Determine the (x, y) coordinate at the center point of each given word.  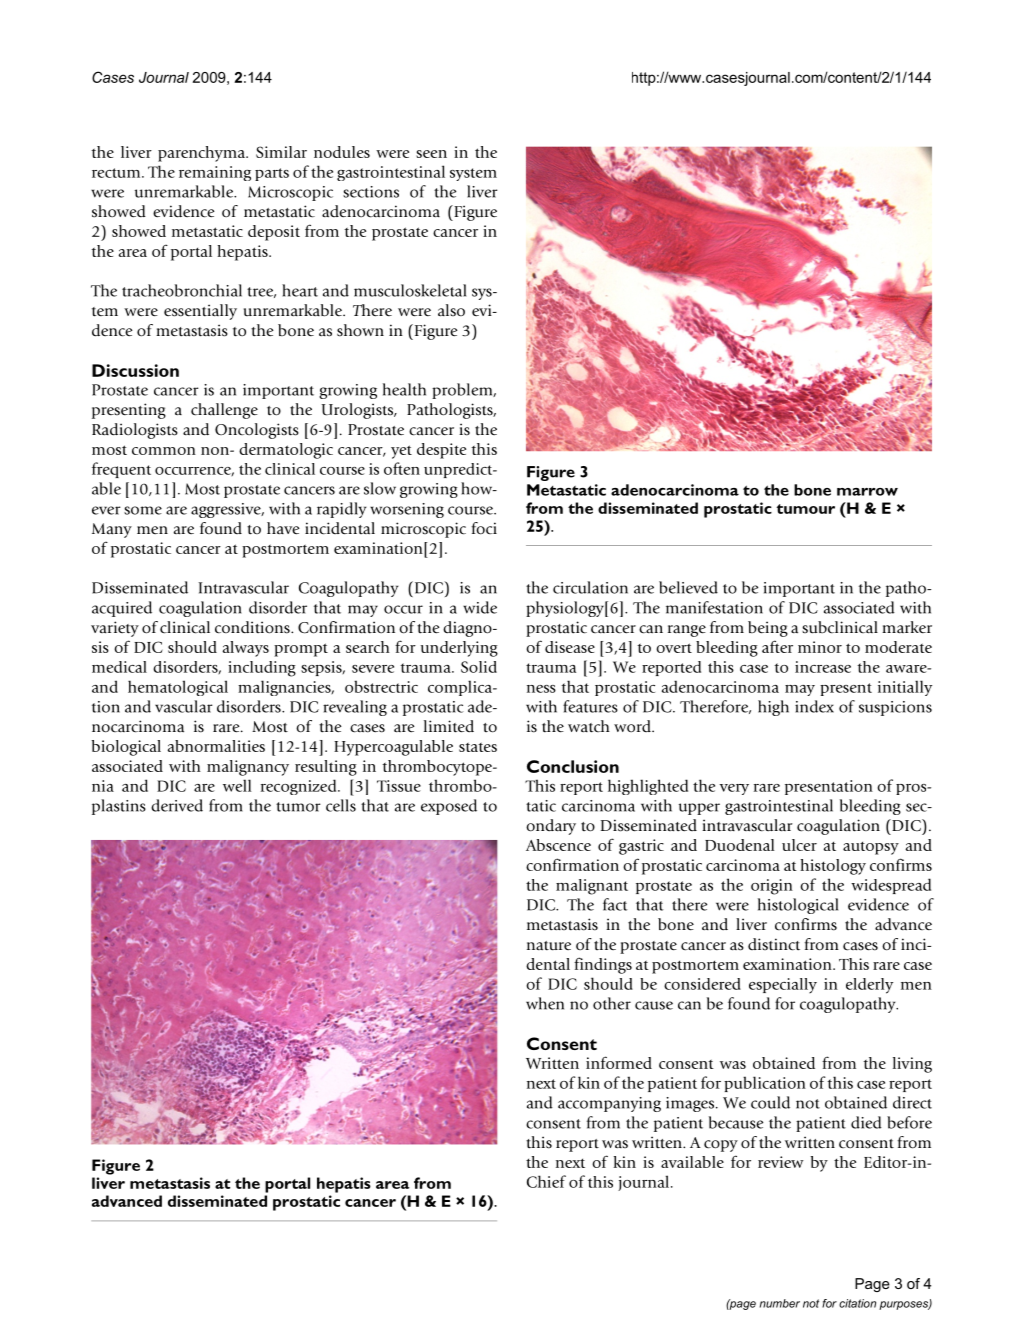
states (478, 747)
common (164, 451)
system (473, 174)
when (545, 1003)
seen (431, 154)
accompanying (609, 1104)
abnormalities (216, 746)
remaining (215, 173)
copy (721, 1146)
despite (441, 451)
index (814, 706)
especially (783, 985)
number (780, 1303)
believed (688, 587)
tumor (298, 807)
